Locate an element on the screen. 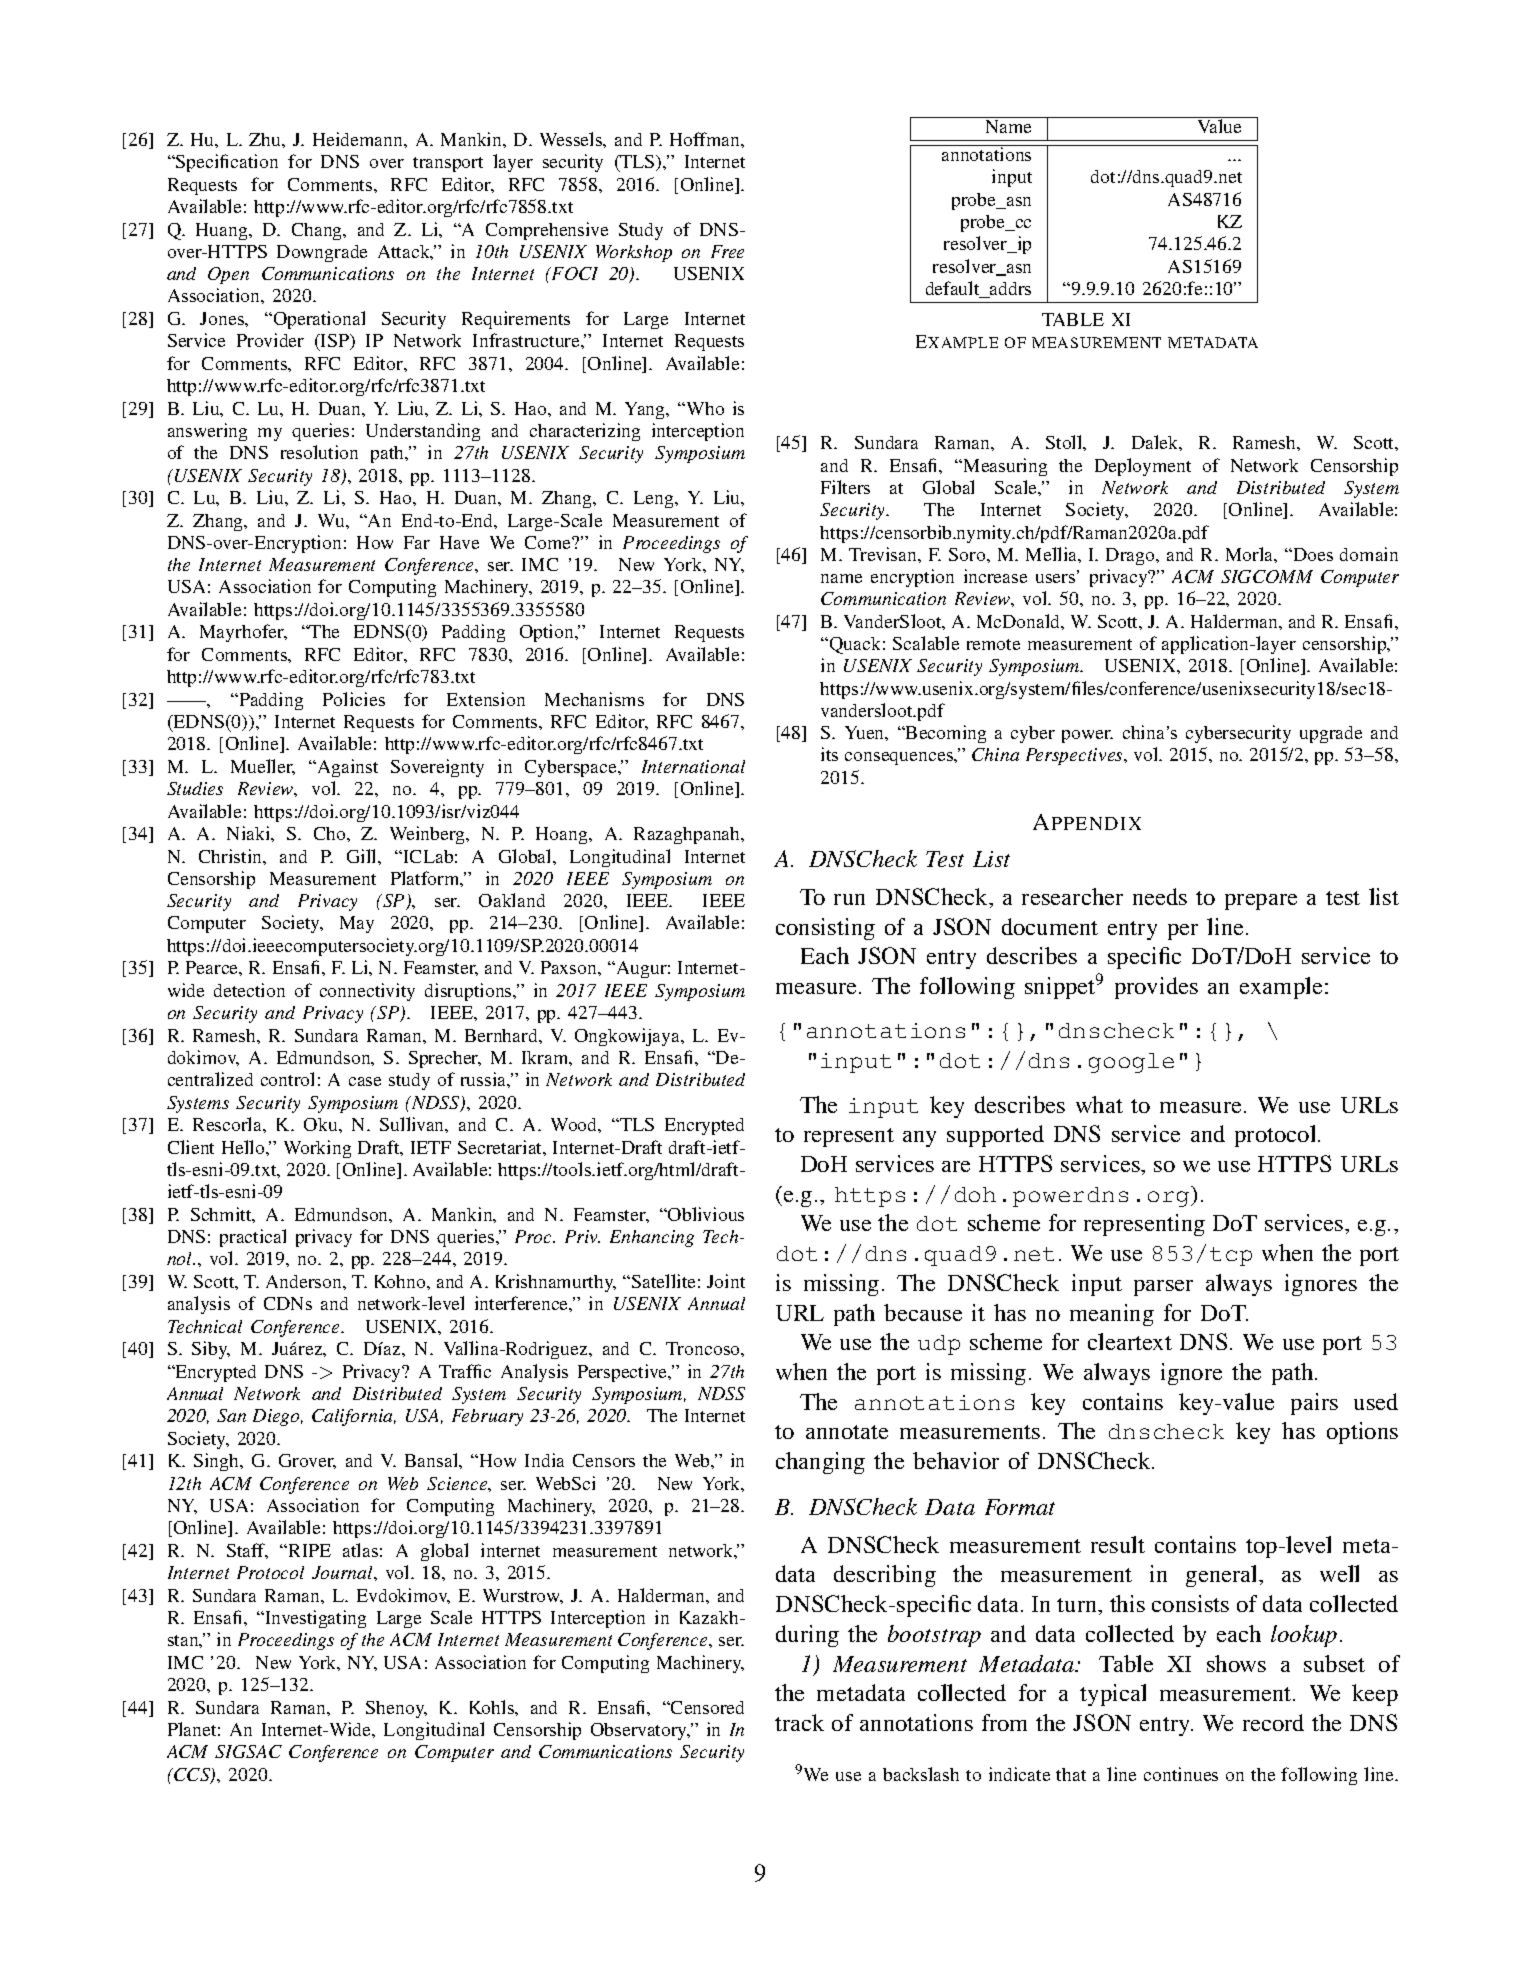  its is located at coordinates (829, 754).
